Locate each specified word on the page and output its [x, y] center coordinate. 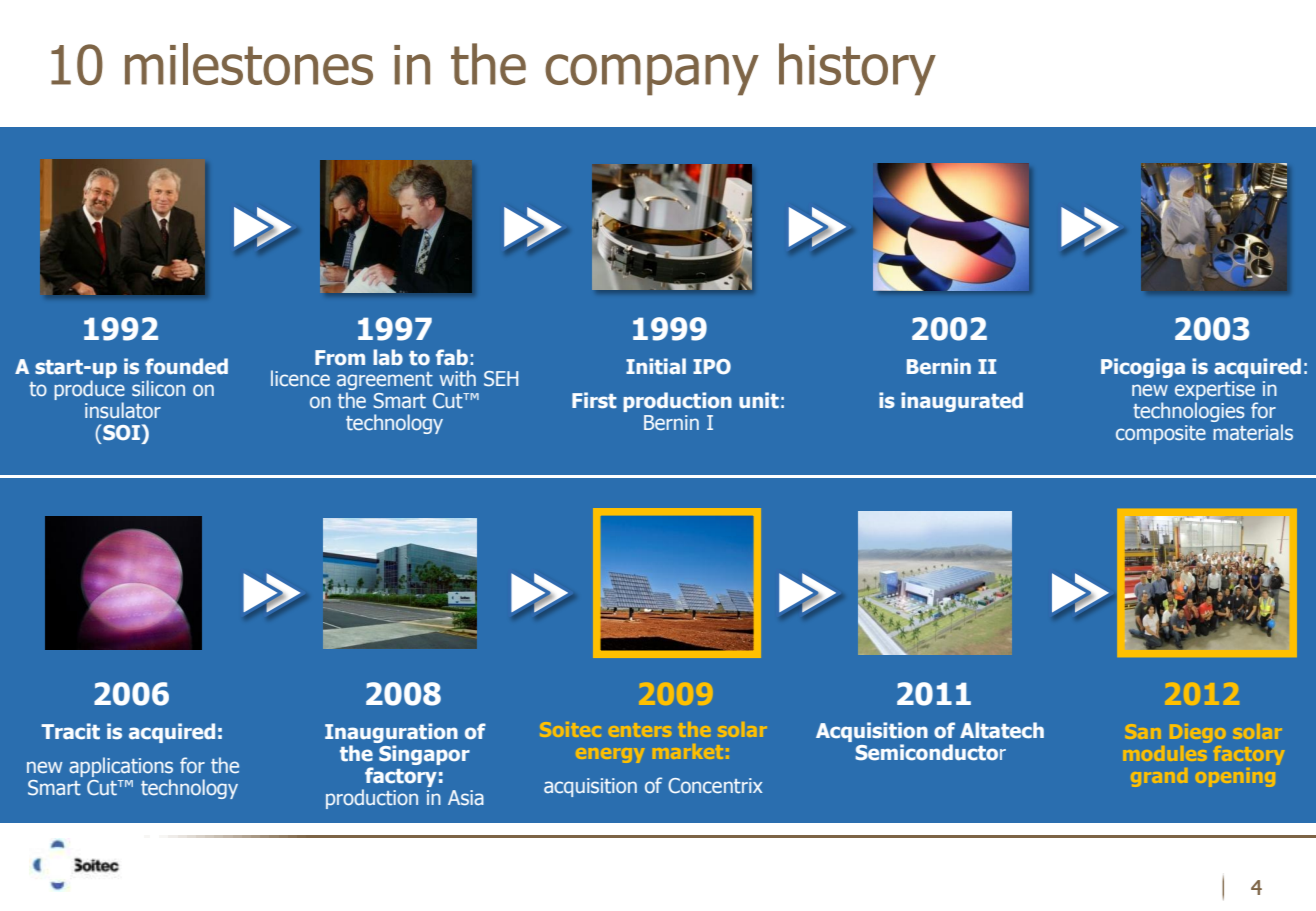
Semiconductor [930, 752]
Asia [466, 797]
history [857, 69]
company [652, 75]
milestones [249, 64]
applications [121, 768]
